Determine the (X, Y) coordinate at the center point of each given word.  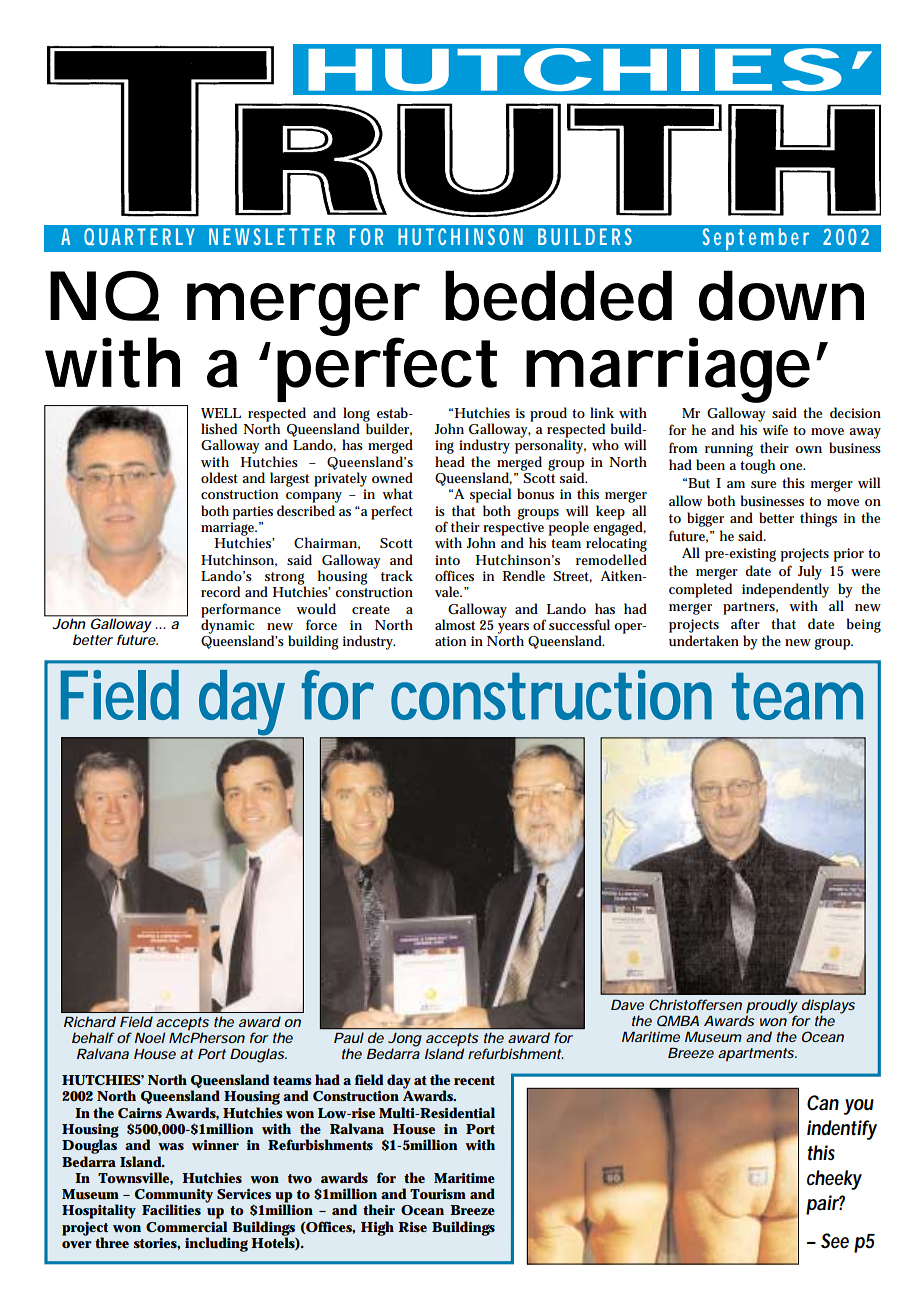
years (513, 629)
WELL (221, 413)
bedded (558, 295)
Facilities (171, 1209)
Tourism (438, 1194)
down (781, 295)
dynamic (227, 626)
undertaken (704, 640)
